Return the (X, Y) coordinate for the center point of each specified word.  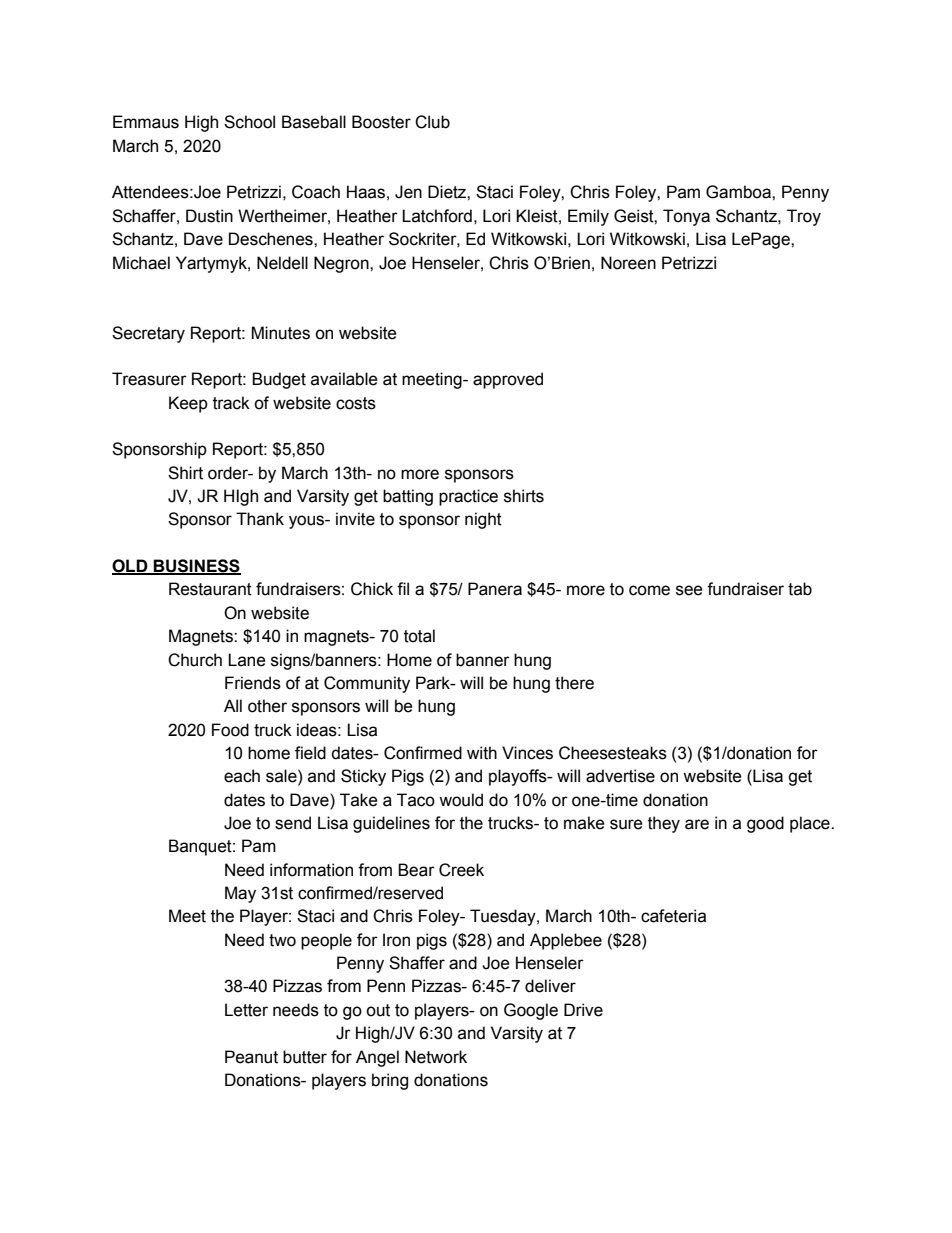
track (231, 403)
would (461, 800)
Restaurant (210, 589)
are (697, 824)
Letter (246, 1010)
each (242, 776)
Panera (495, 589)
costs (356, 403)
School (249, 122)
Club (432, 122)
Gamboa (739, 192)
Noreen (628, 263)
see (689, 590)
